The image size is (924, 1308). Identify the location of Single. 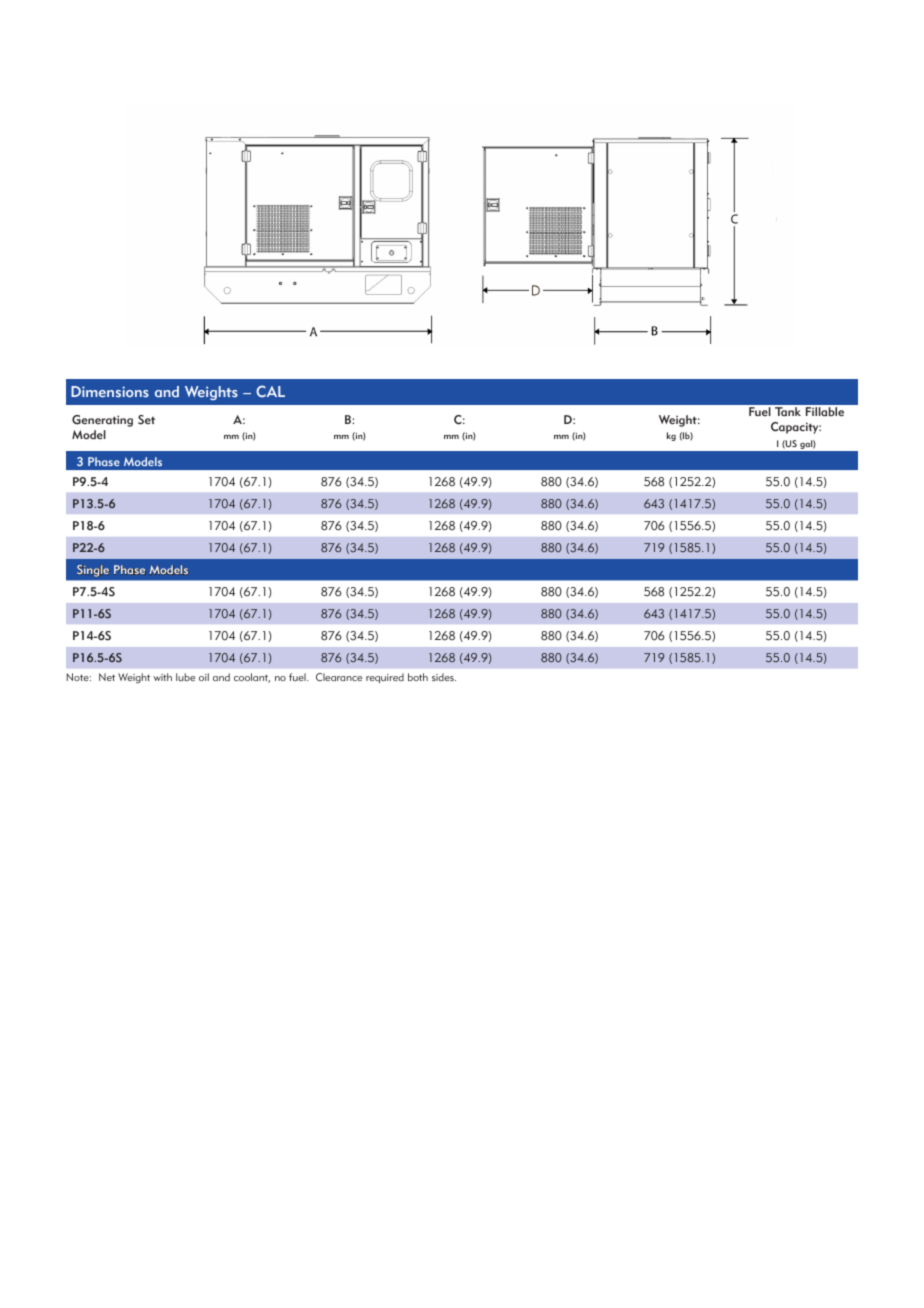
(93, 571).
